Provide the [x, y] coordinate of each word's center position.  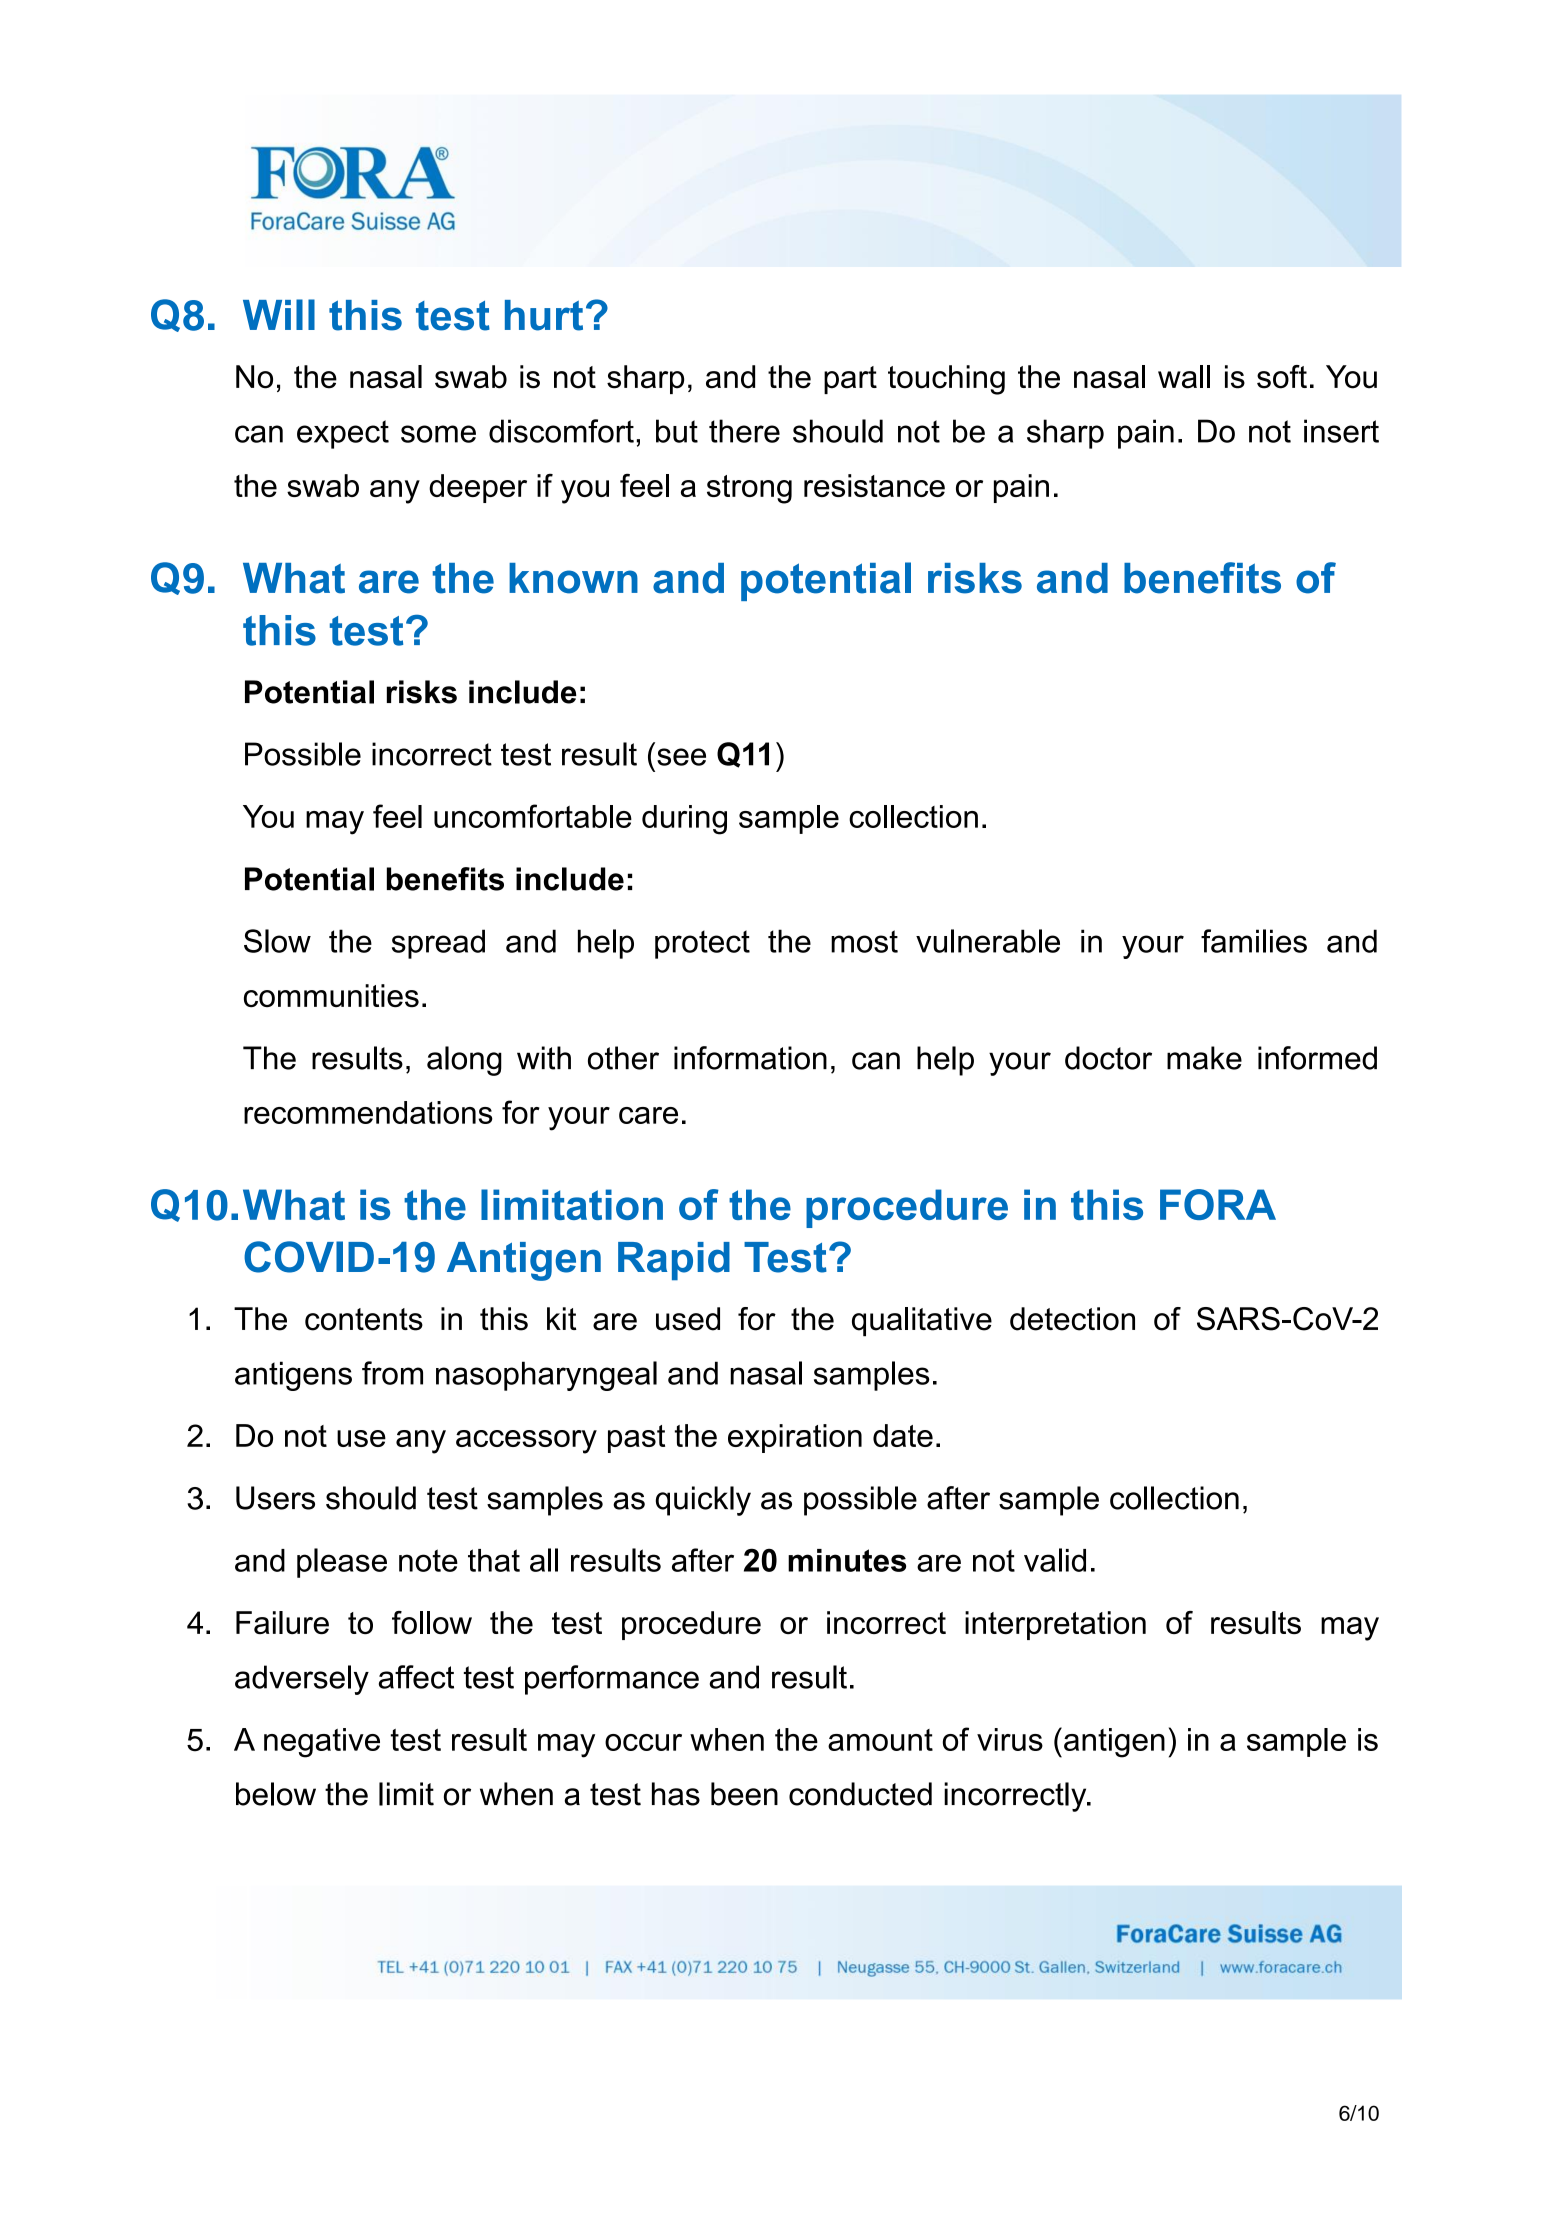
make [1204, 1058]
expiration [795, 1438]
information [750, 1058]
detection [1072, 1319]
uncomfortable [533, 816]
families [1254, 941]
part [850, 380]
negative [322, 1743]
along [464, 1061]
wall [1184, 377]
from [392, 1373]
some [438, 434]
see [681, 757]
